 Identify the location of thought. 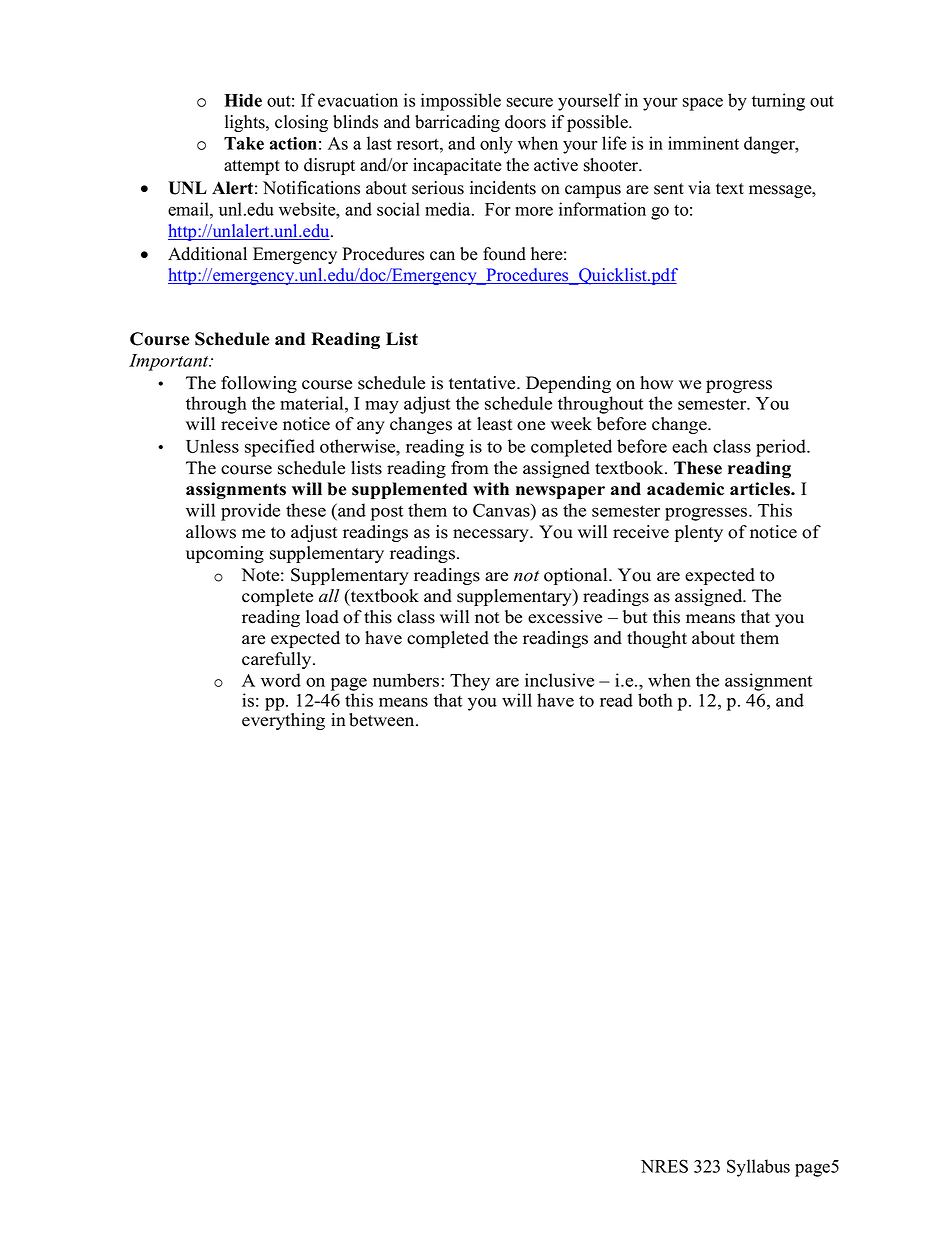
(657, 639).
